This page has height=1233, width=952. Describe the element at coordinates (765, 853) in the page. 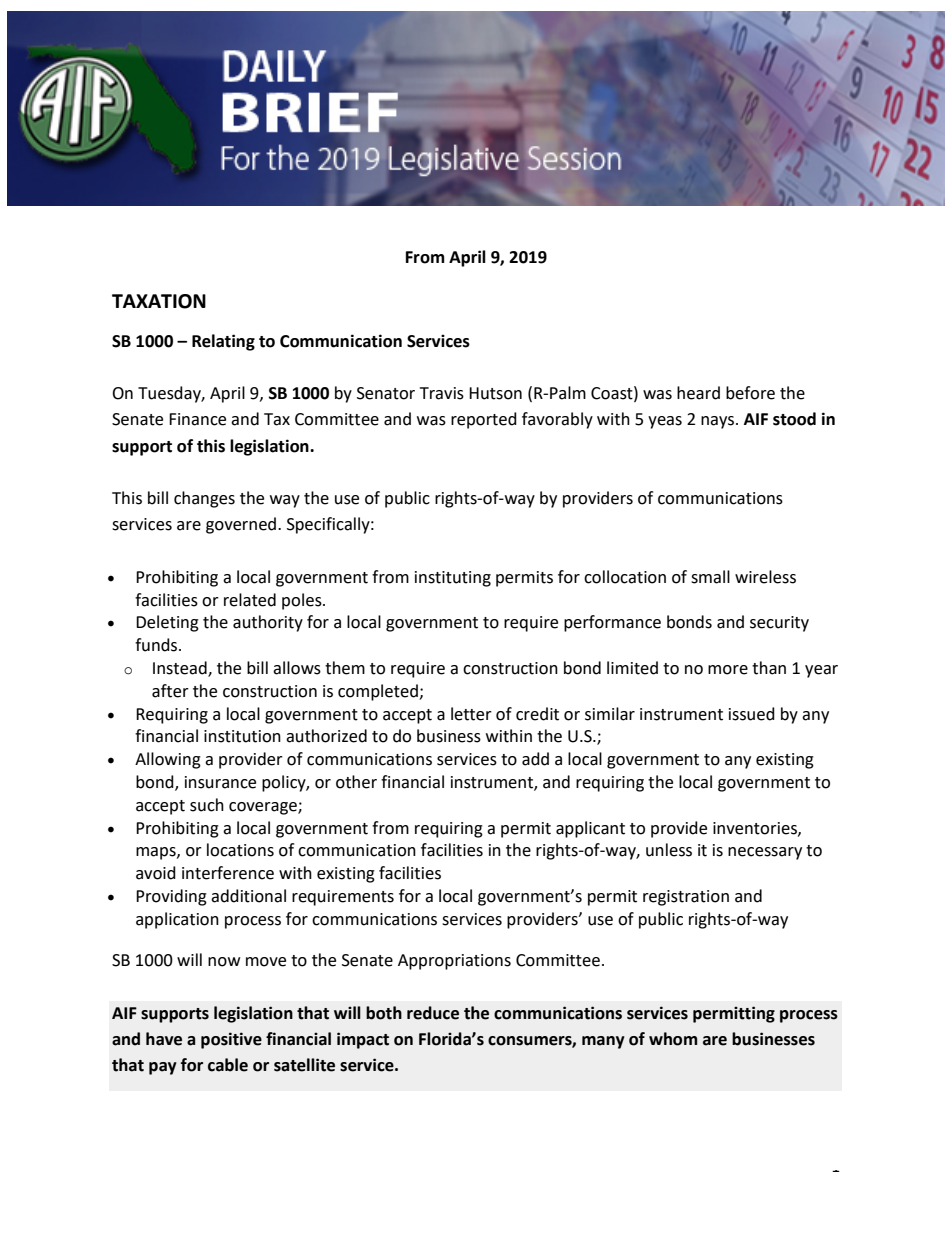

I see `necessary` at that location.
